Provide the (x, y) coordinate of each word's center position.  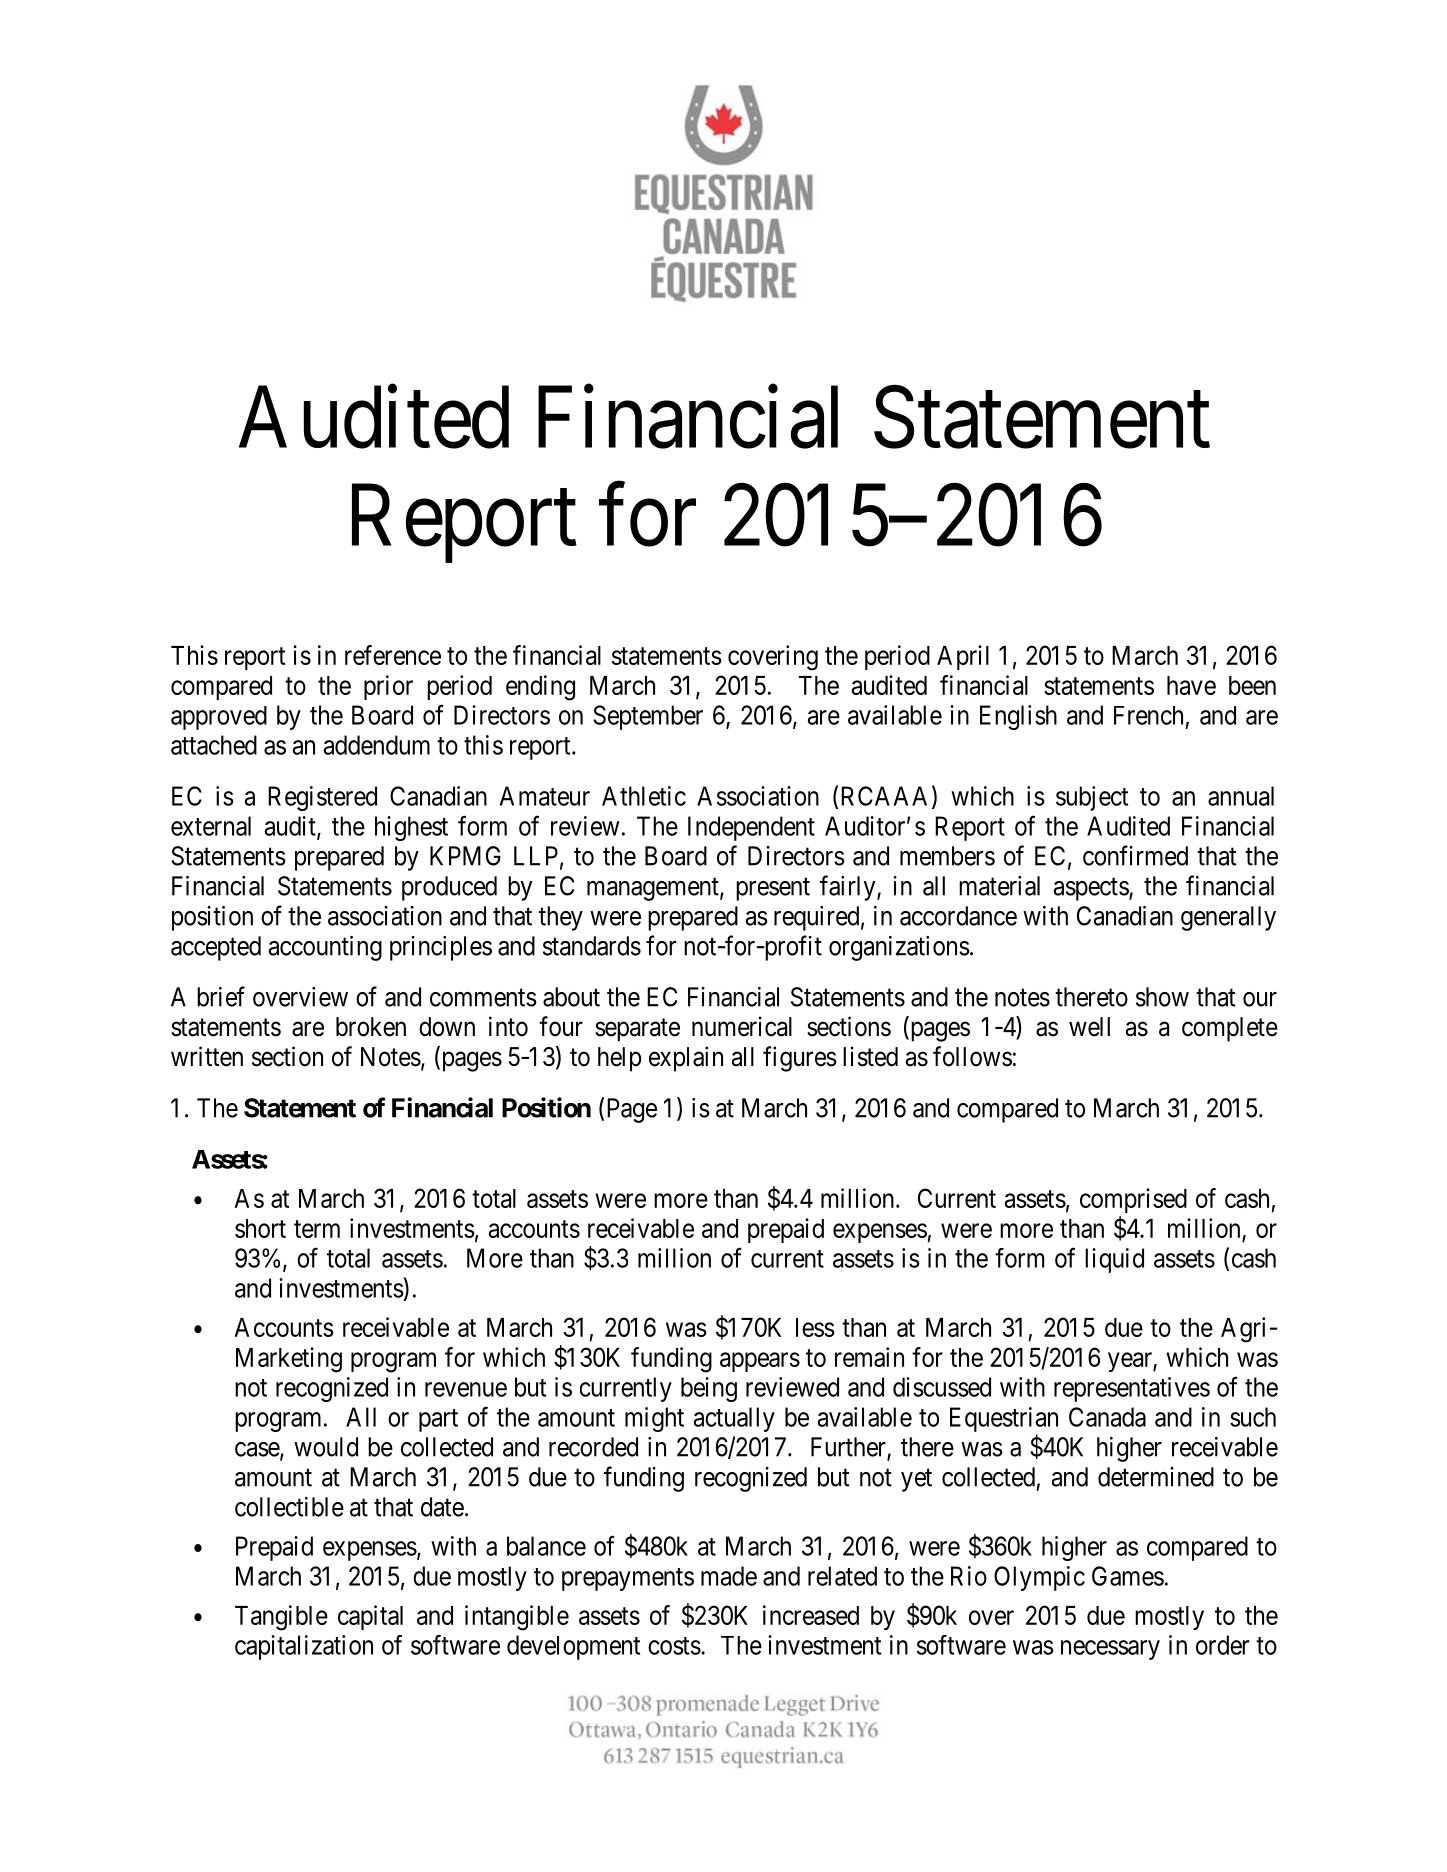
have (1191, 685)
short (260, 1228)
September (648, 717)
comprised (1133, 1200)
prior (388, 687)
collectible (289, 1507)
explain (686, 1059)
